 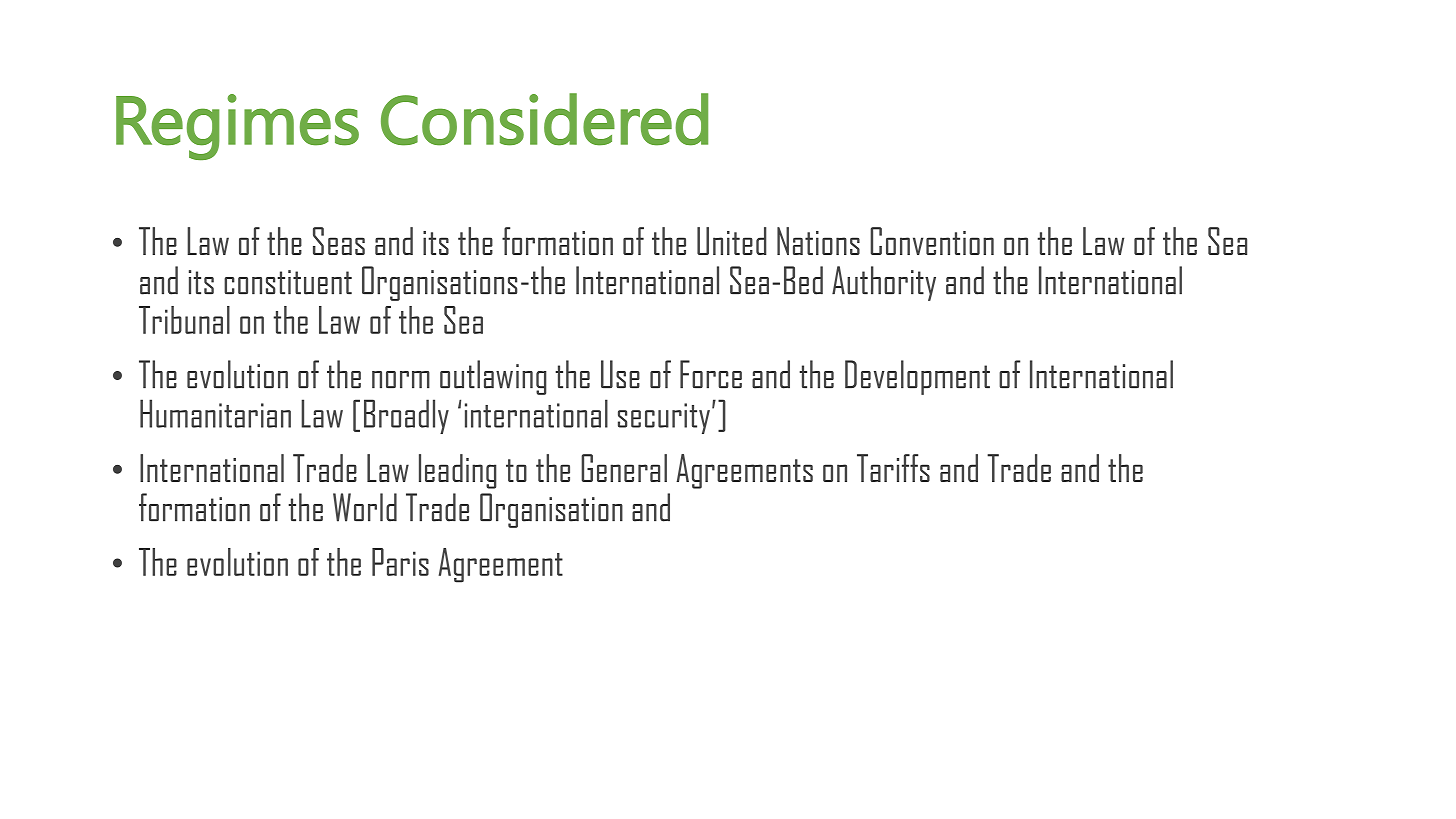 I want to click on Use, so click(x=620, y=374).
